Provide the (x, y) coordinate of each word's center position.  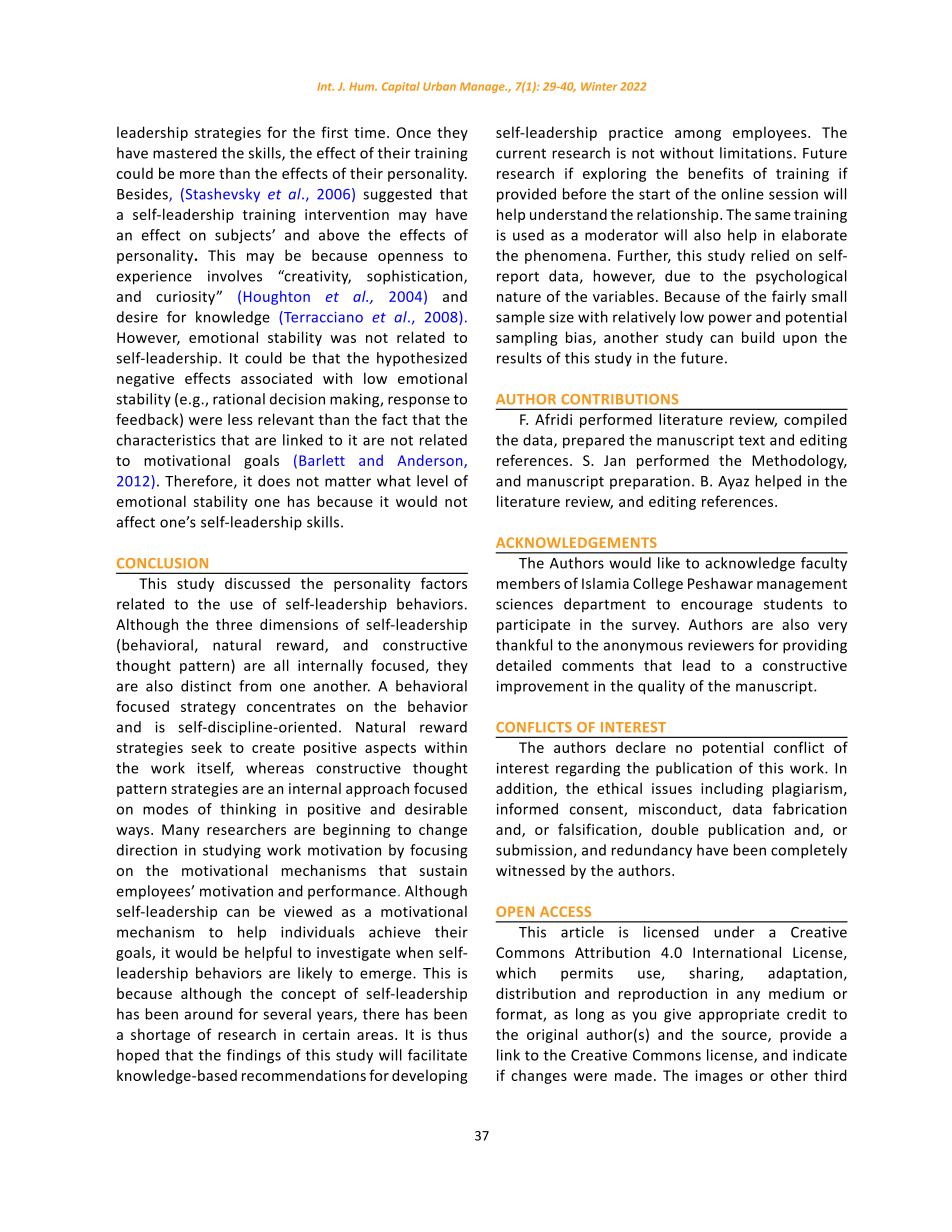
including (732, 789)
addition (525, 789)
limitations (756, 153)
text (752, 440)
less (240, 419)
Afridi (553, 419)
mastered (185, 153)
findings (254, 1056)
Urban (439, 86)
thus (452, 1034)
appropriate (739, 1016)
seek (206, 747)
